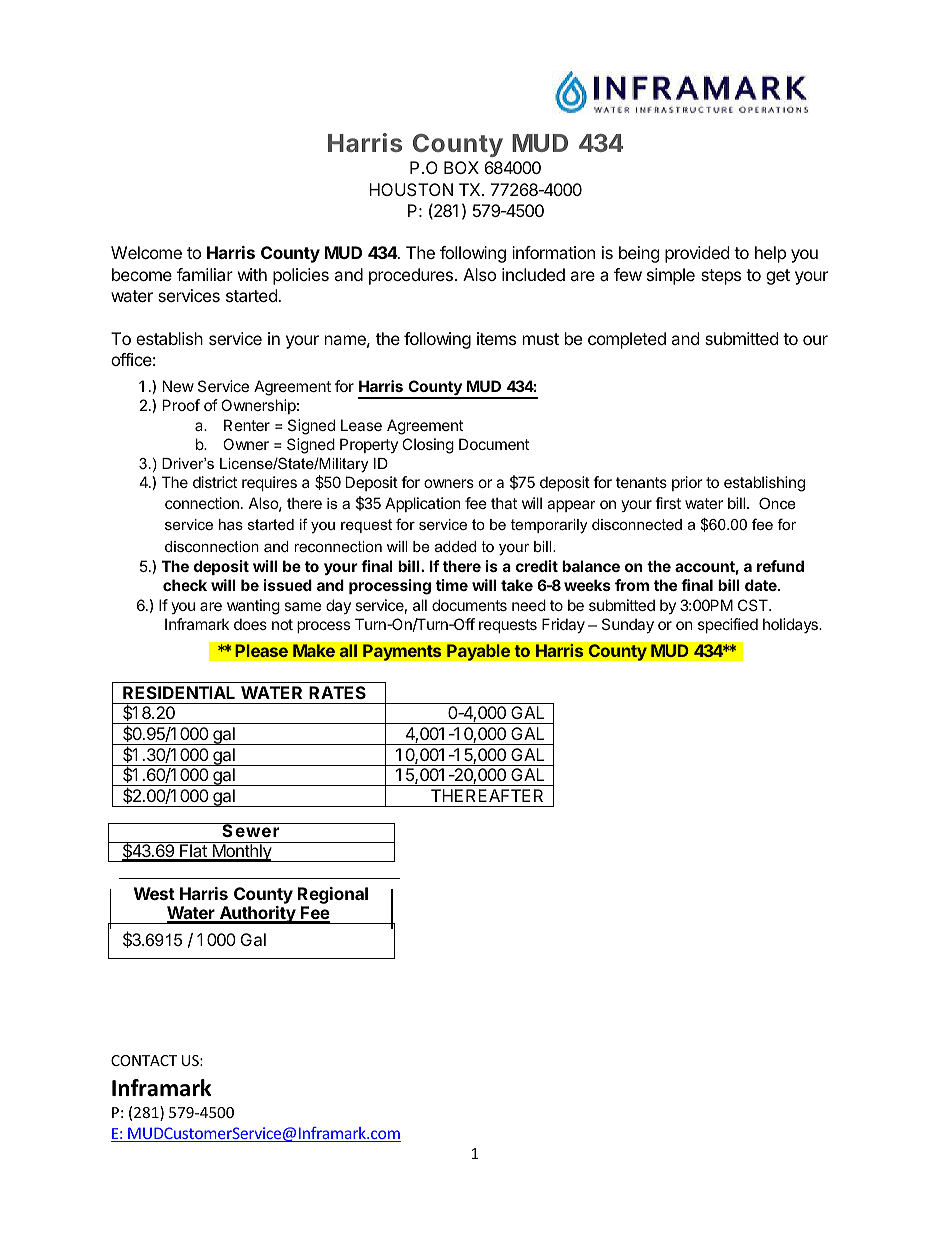  What do you see at coordinates (146, 252) in the screenshot?
I see `Welcome` at bounding box center [146, 252].
